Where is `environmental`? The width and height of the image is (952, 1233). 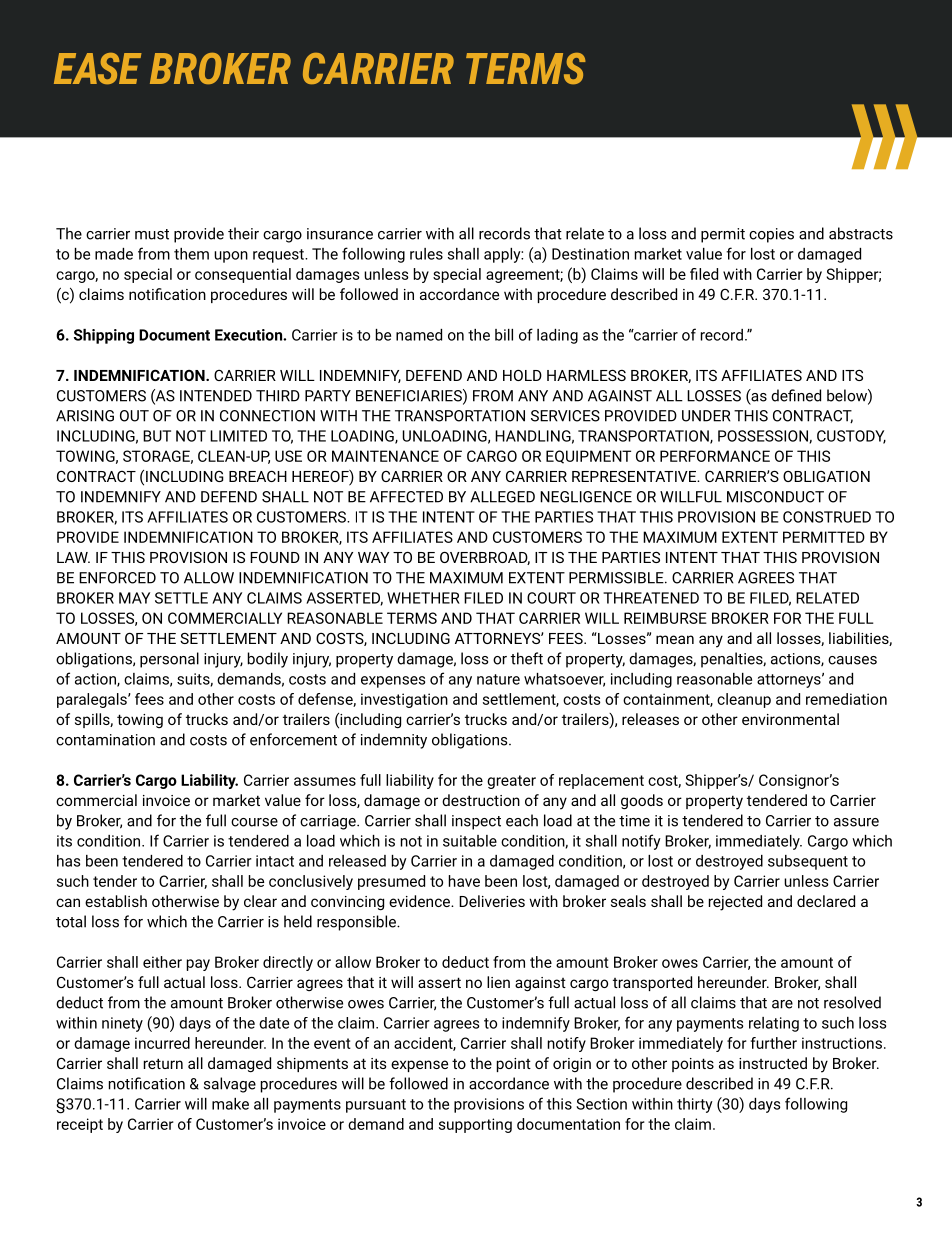
environmental is located at coordinates (790, 719).
